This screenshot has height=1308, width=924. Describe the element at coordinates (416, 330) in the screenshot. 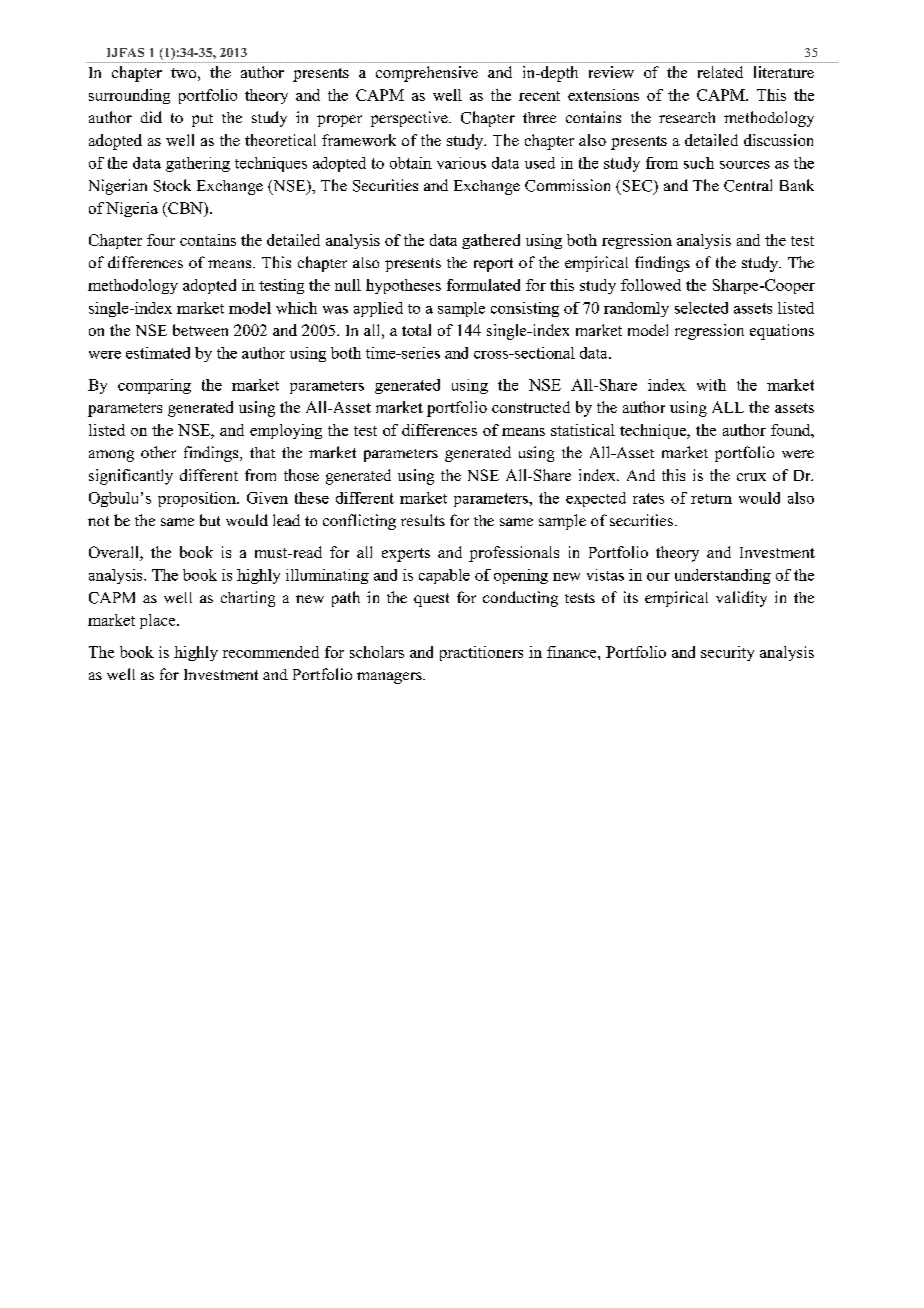

I see `total` at that location.
